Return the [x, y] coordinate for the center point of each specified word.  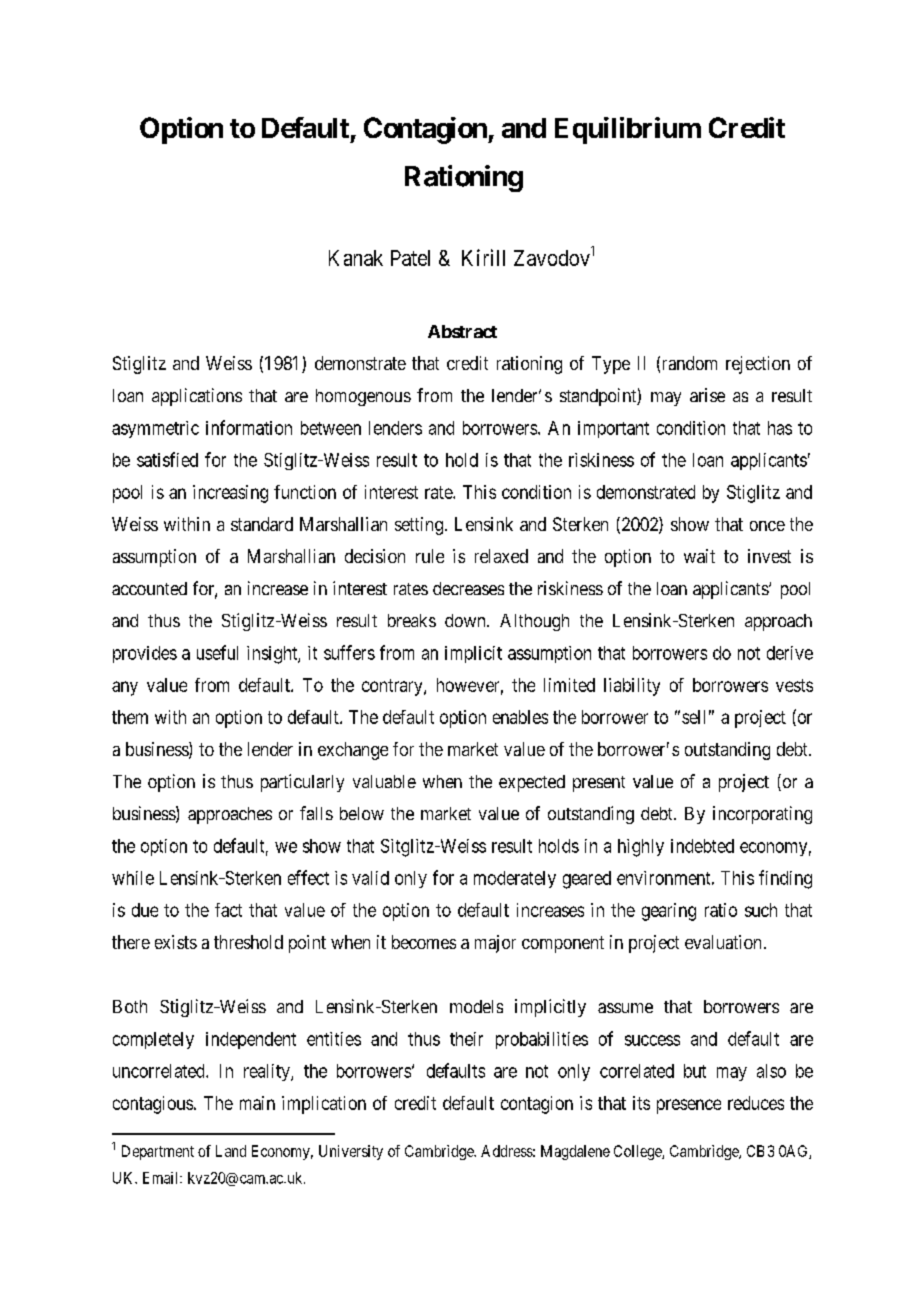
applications [197, 397]
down [466, 620]
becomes [424, 942]
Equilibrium [628, 130]
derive [790, 653]
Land [231, 1151]
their [466, 1039]
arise [707, 395]
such [761, 910]
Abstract [462, 331]
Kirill [483, 257]
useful [217, 652]
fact [228, 910]
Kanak [356, 258]
